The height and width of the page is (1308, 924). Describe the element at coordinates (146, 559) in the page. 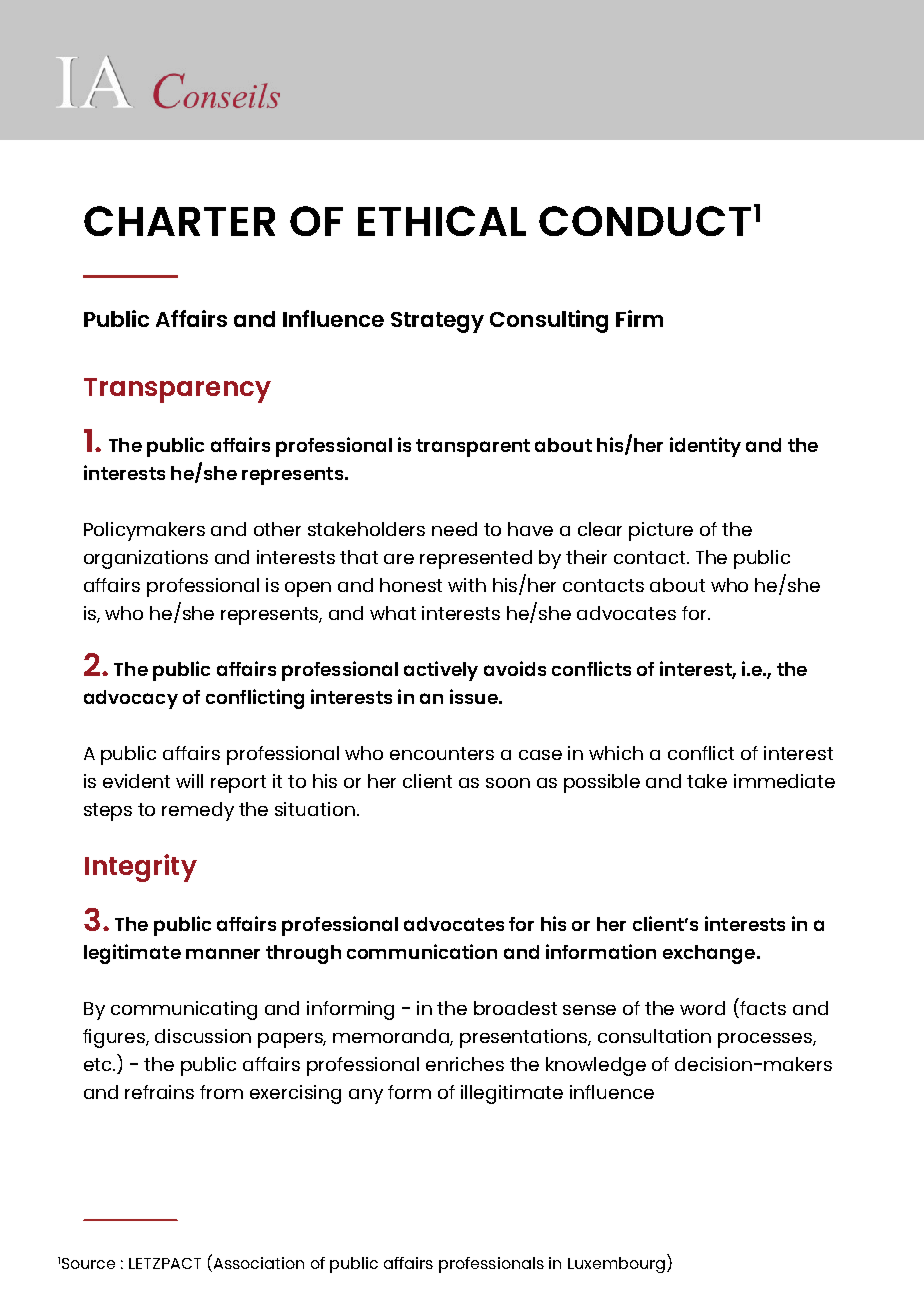

I see `organizations` at that location.
